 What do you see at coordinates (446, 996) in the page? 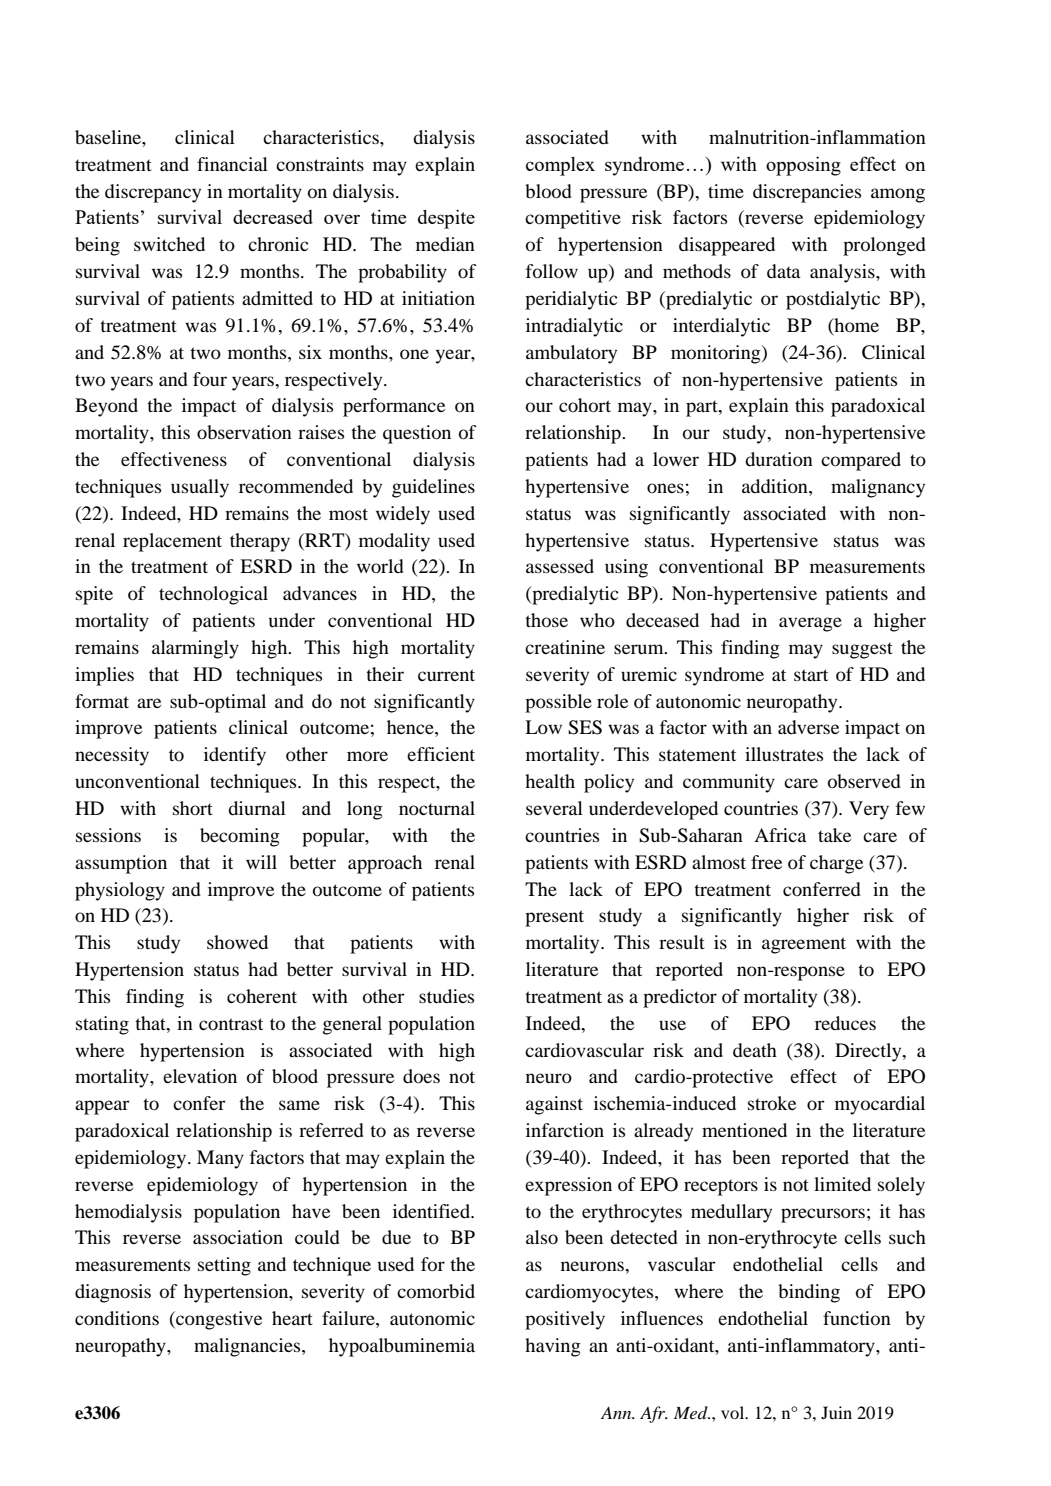
I see `studies` at bounding box center [446, 996].
